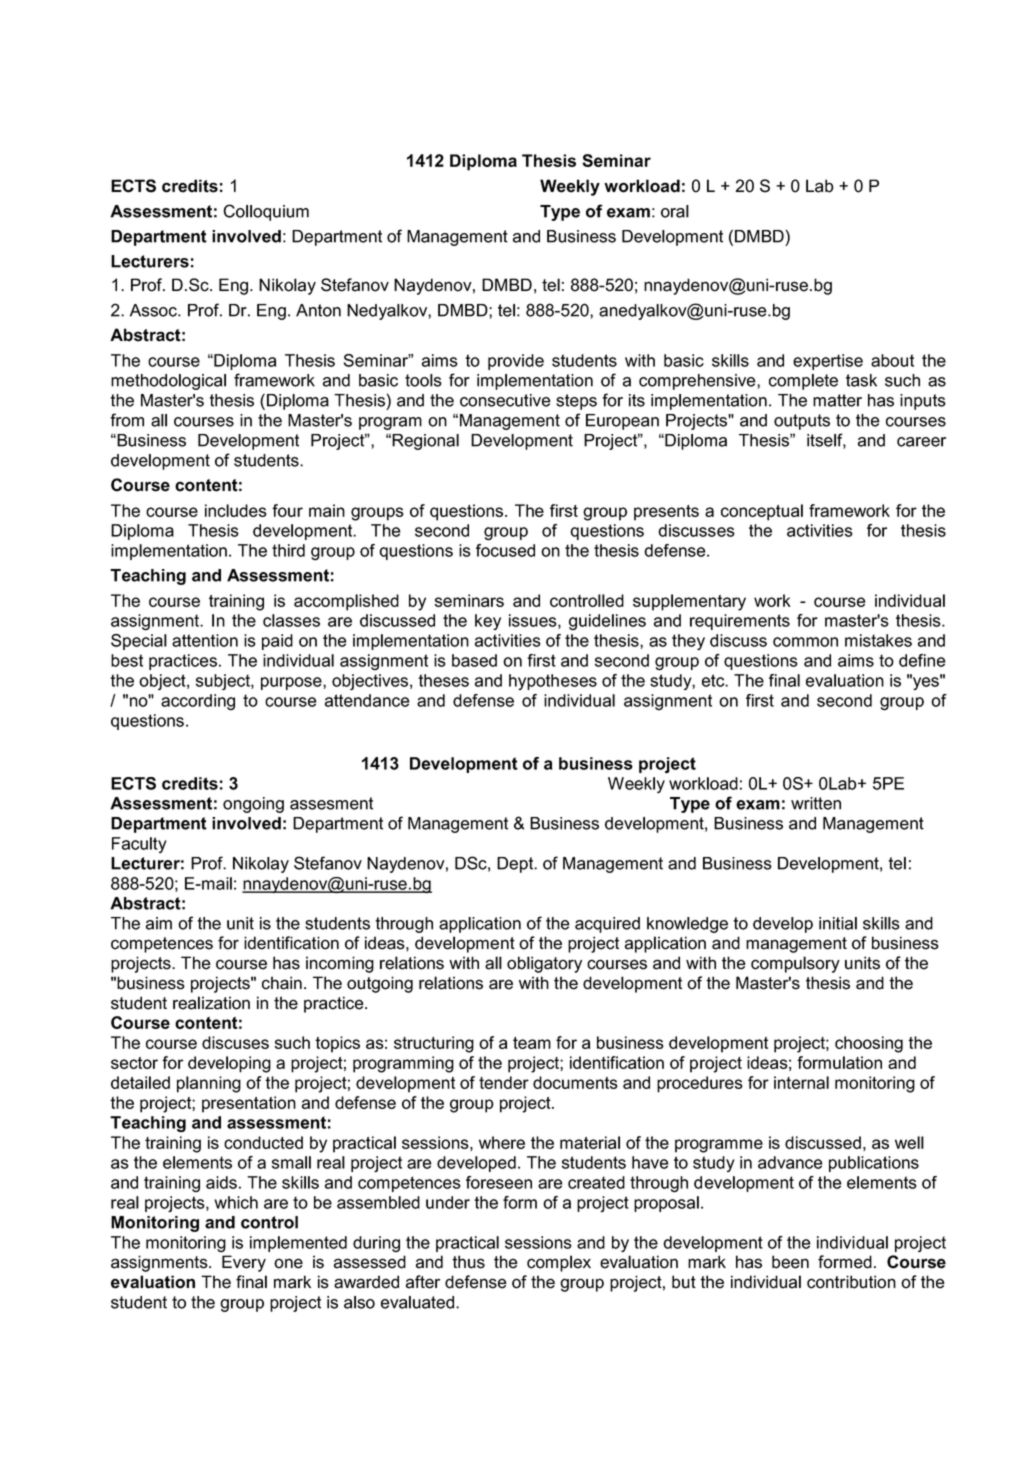 The height and width of the screenshot is (1460, 1032). What do you see at coordinates (816, 803) in the screenshot?
I see `written` at bounding box center [816, 803].
